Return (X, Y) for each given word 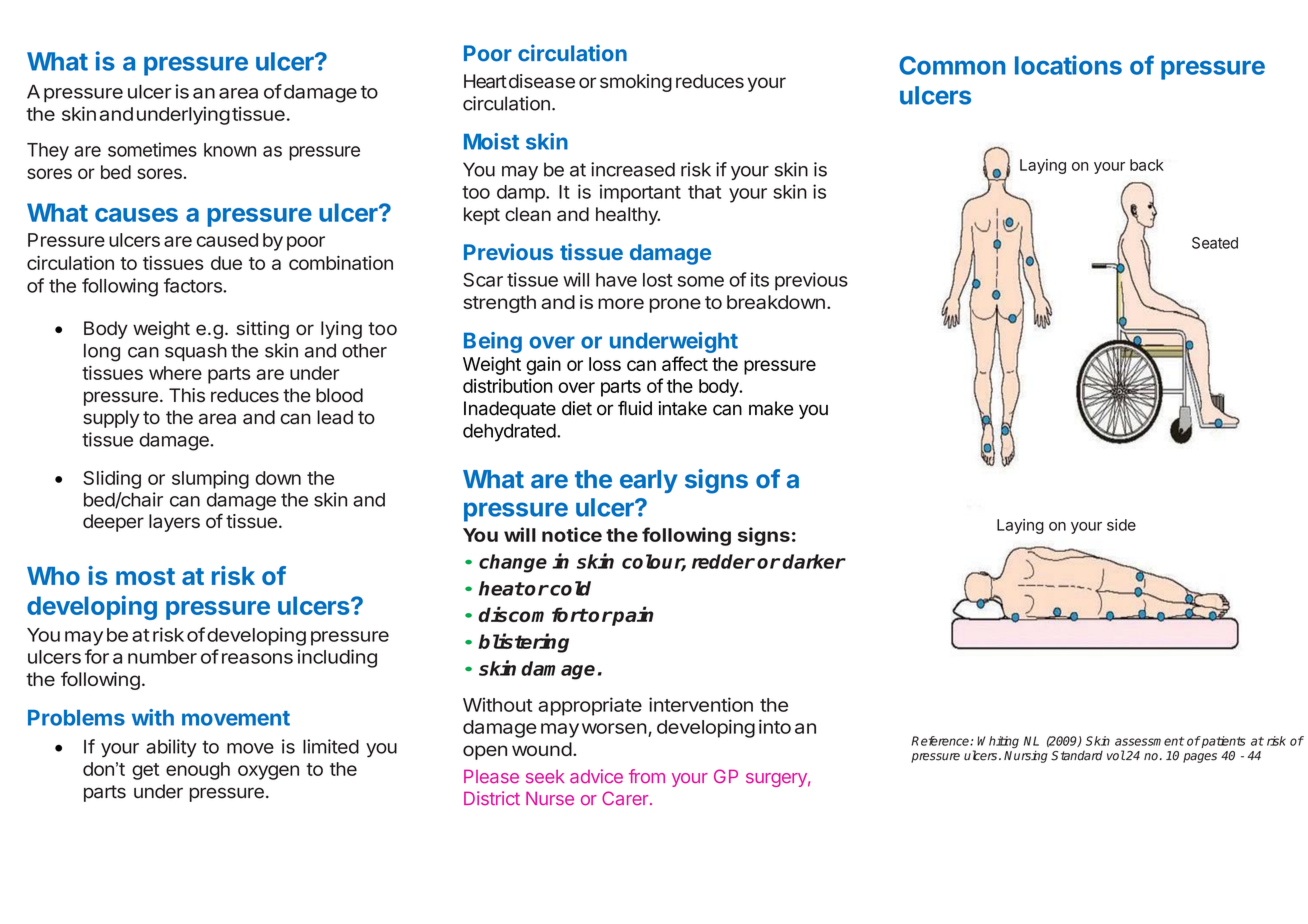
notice (572, 534)
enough (198, 771)
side (1121, 525)
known (230, 150)
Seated (1215, 243)
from (647, 776)
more (621, 303)
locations (1068, 65)
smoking (636, 83)
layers (174, 523)
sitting (263, 330)
